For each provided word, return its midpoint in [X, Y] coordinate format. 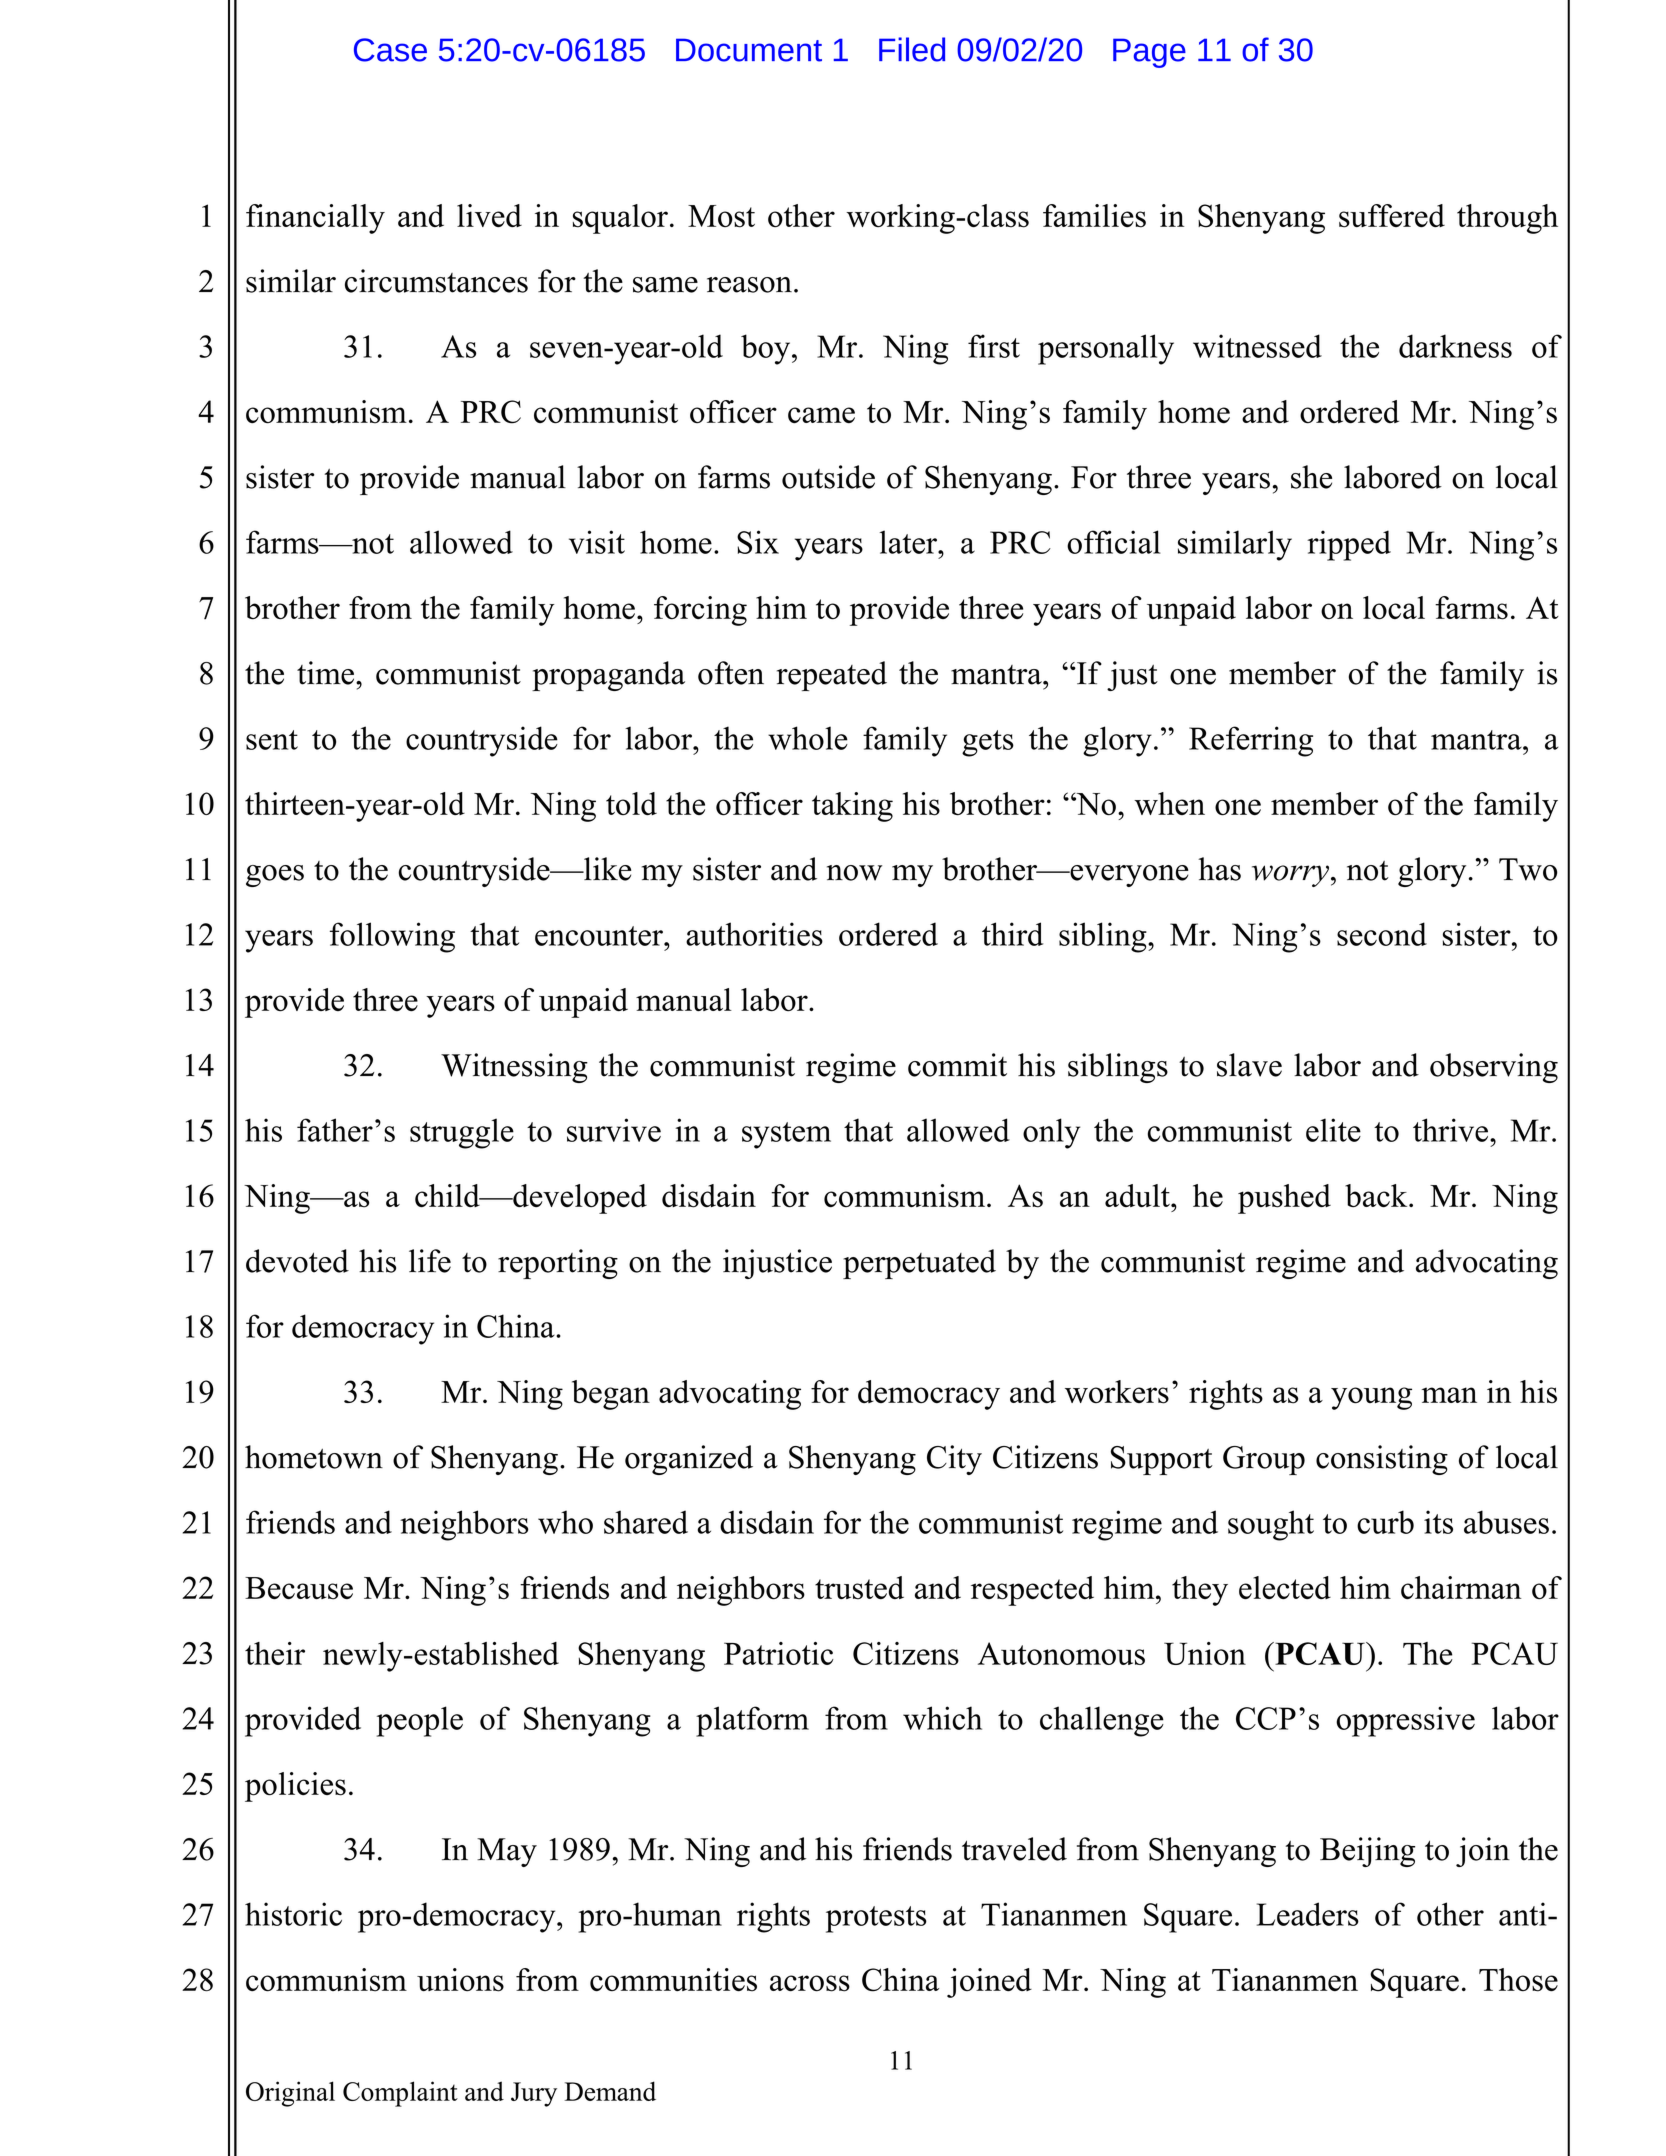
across [810, 1983]
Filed [912, 49]
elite [1333, 1130]
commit [957, 1065]
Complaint [400, 2094]
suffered [1392, 216]
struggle [462, 1133]
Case [390, 50]
